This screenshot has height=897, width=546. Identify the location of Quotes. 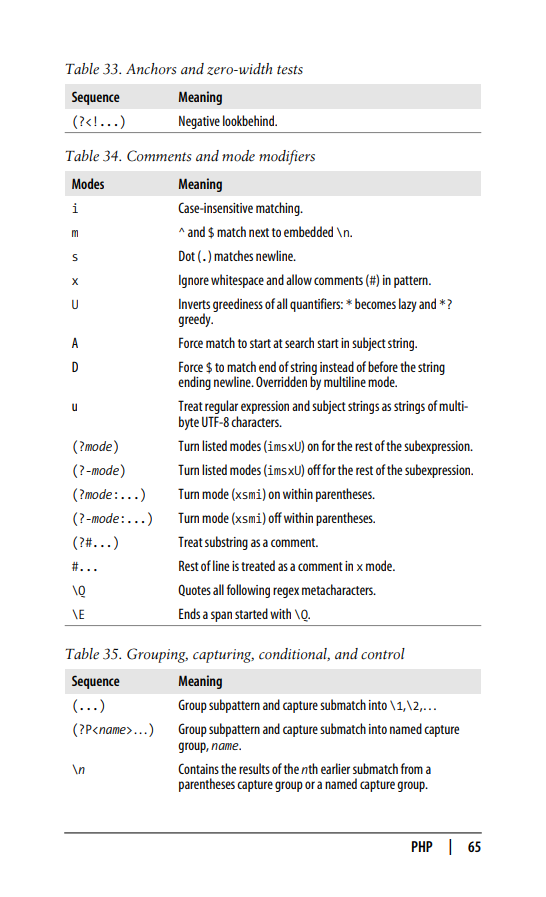
(194, 590).
